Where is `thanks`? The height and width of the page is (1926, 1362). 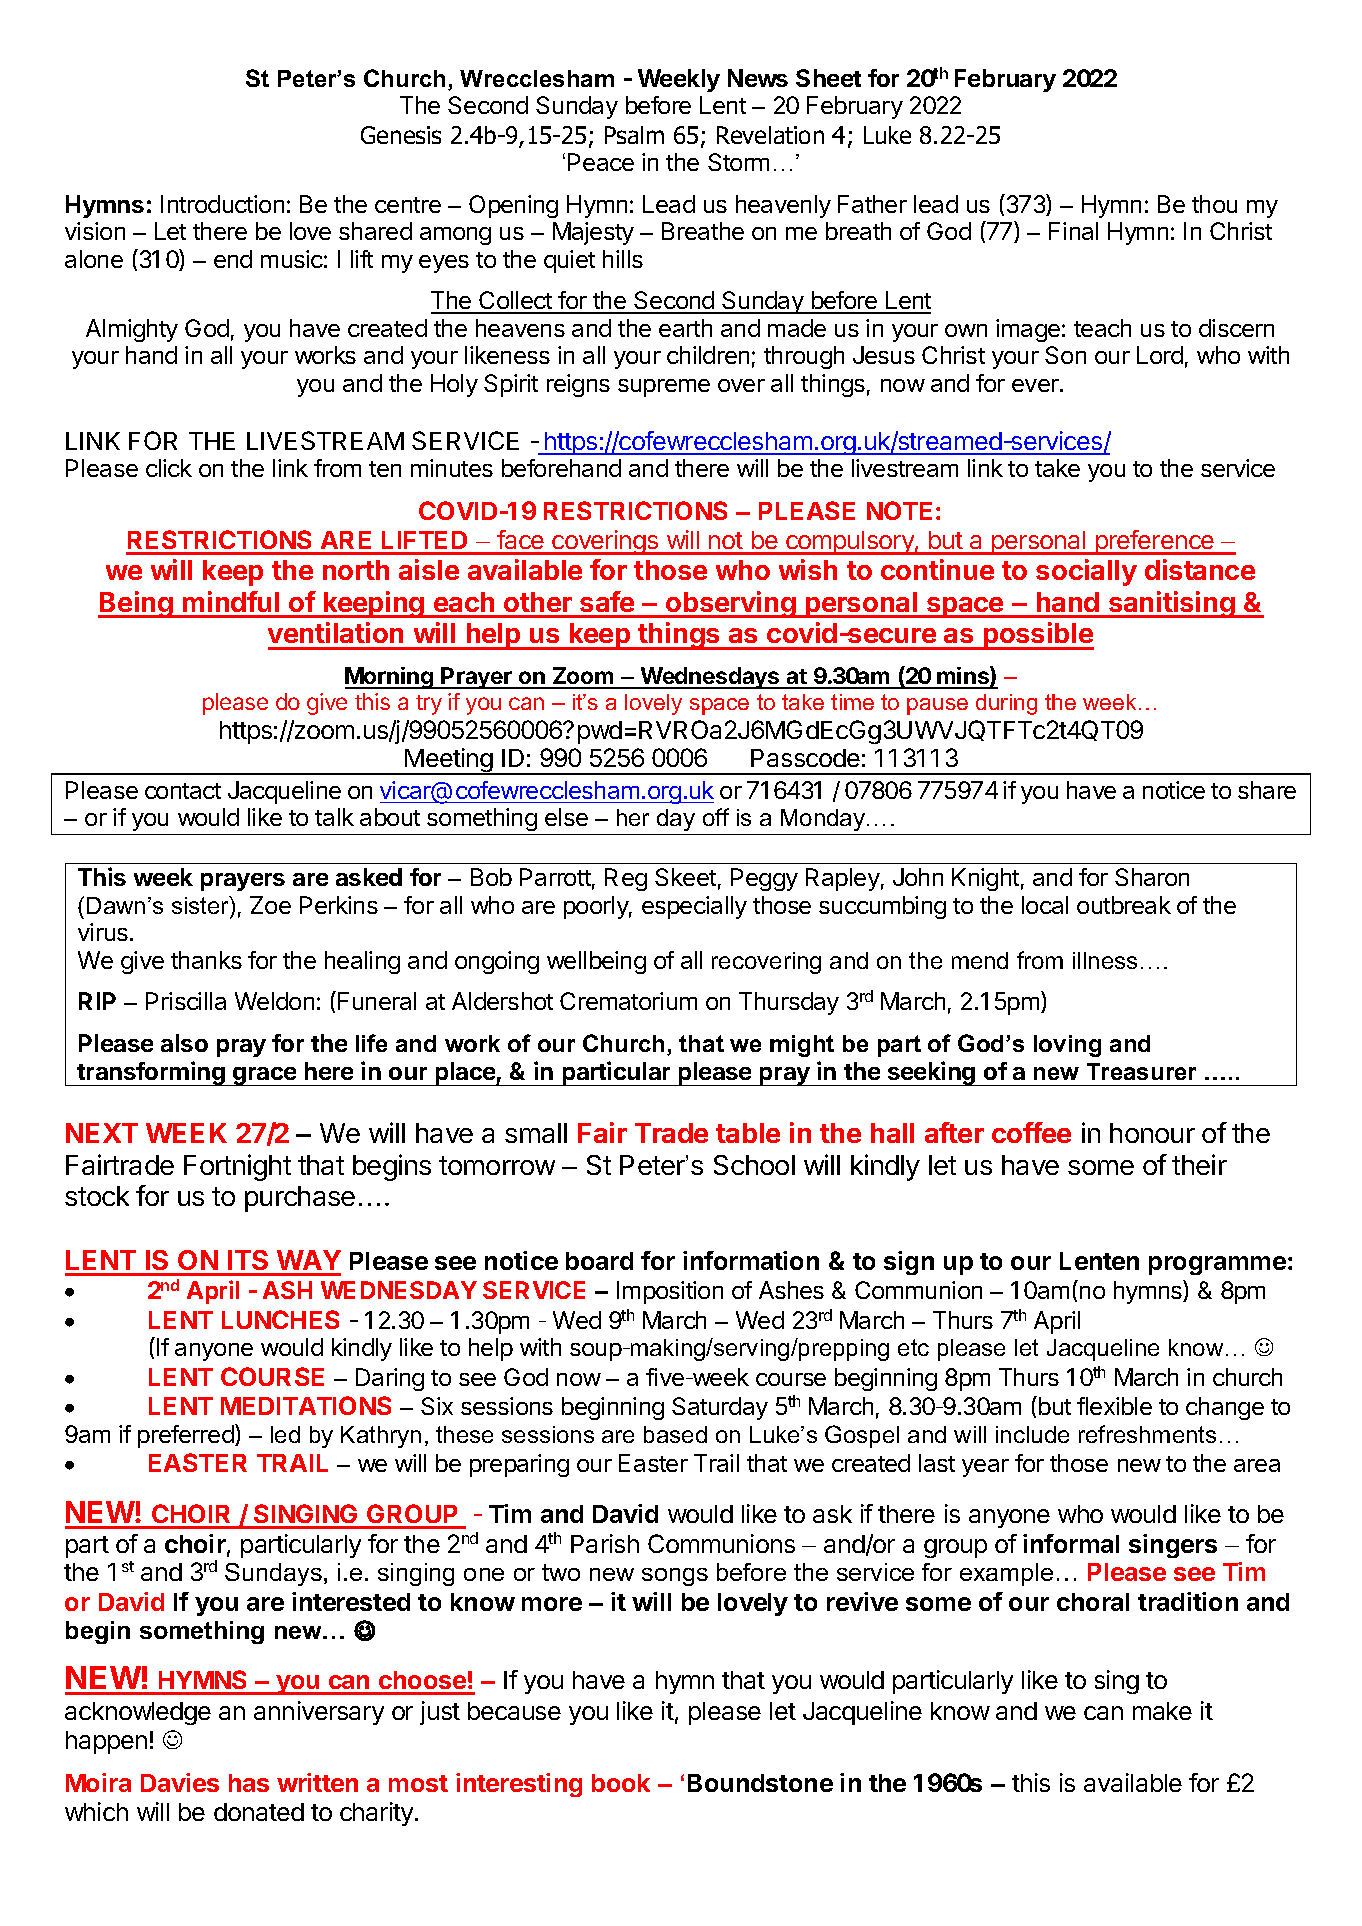 thanks is located at coordinates (206, 960).
